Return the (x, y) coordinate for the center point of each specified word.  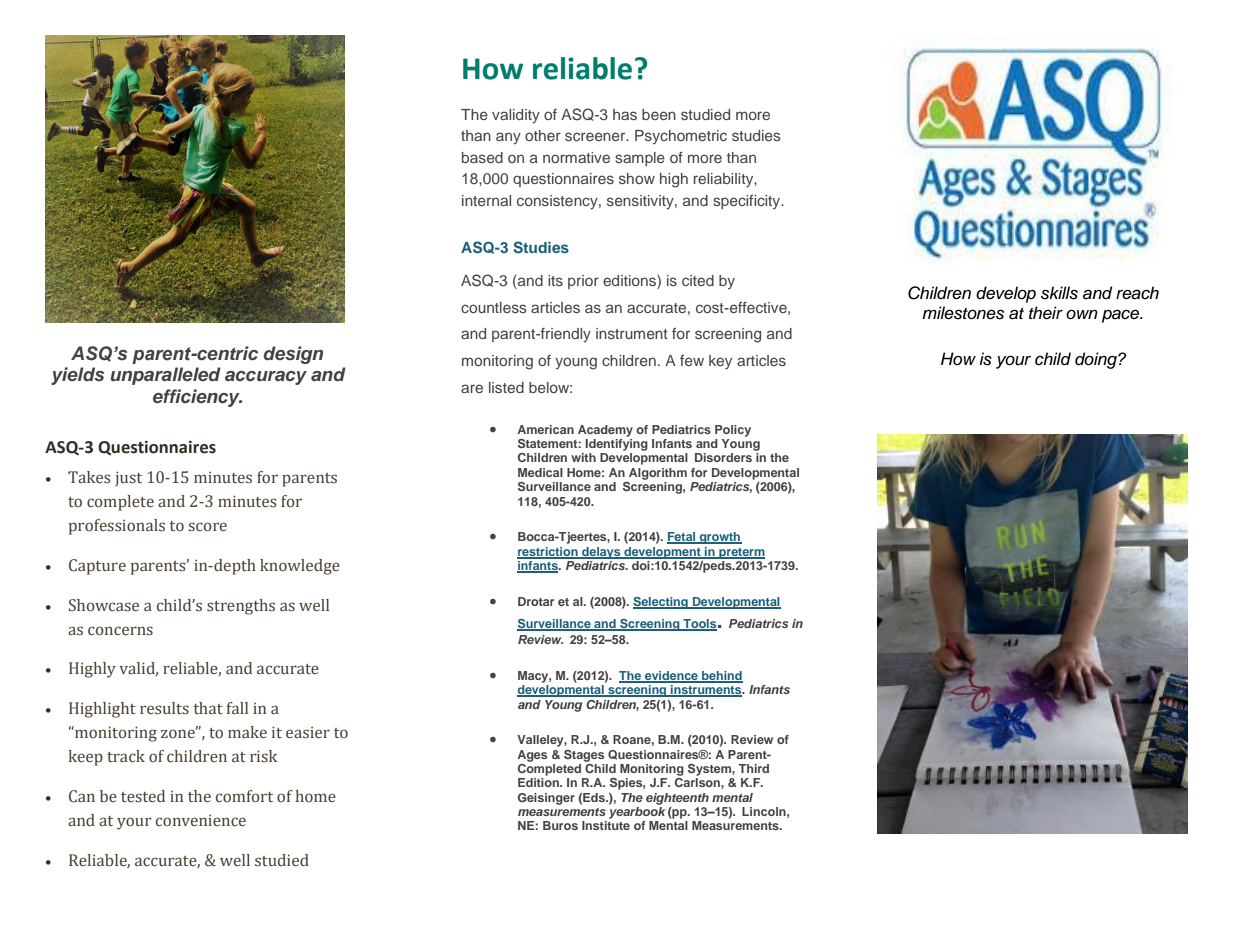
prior (583, 282)
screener (596, 136)
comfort (244, 796)
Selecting (661, 603)
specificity (748, 202)
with (583, 457)
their (1046, 313)
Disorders (723, 457)
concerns (120, 631)
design (293, 355)
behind (721, 677)
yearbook (637, 811)
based (482, 157)
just (128, 479)
